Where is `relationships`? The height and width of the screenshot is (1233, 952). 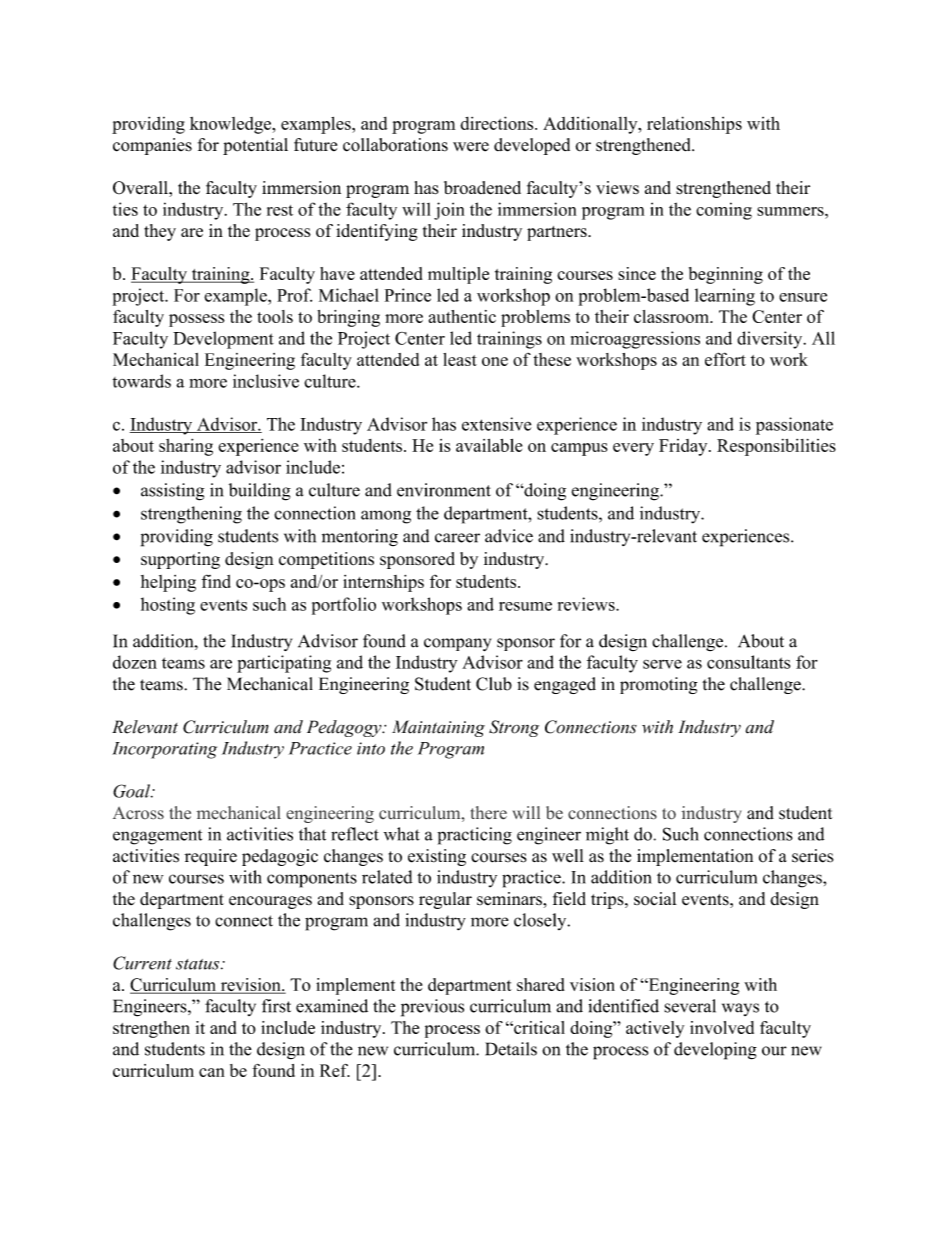 relationships is located at coordinates (694, 125).
